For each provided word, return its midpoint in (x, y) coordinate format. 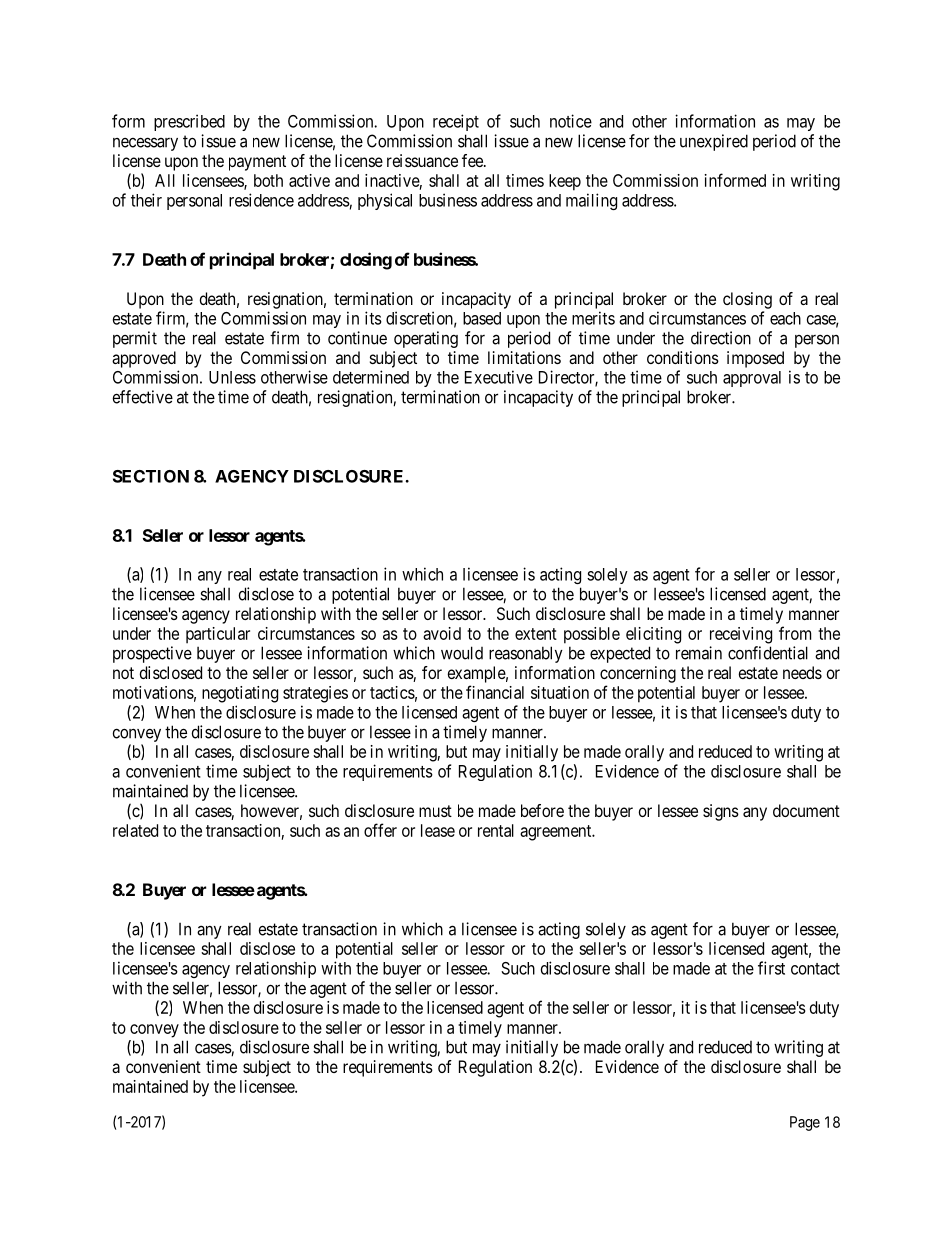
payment (257, 163)
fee (473, 160)
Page (805, 1123)
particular (218, 635)
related (135, 830)
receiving (741, 635)
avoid (442, 633)
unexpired (714, 142)
